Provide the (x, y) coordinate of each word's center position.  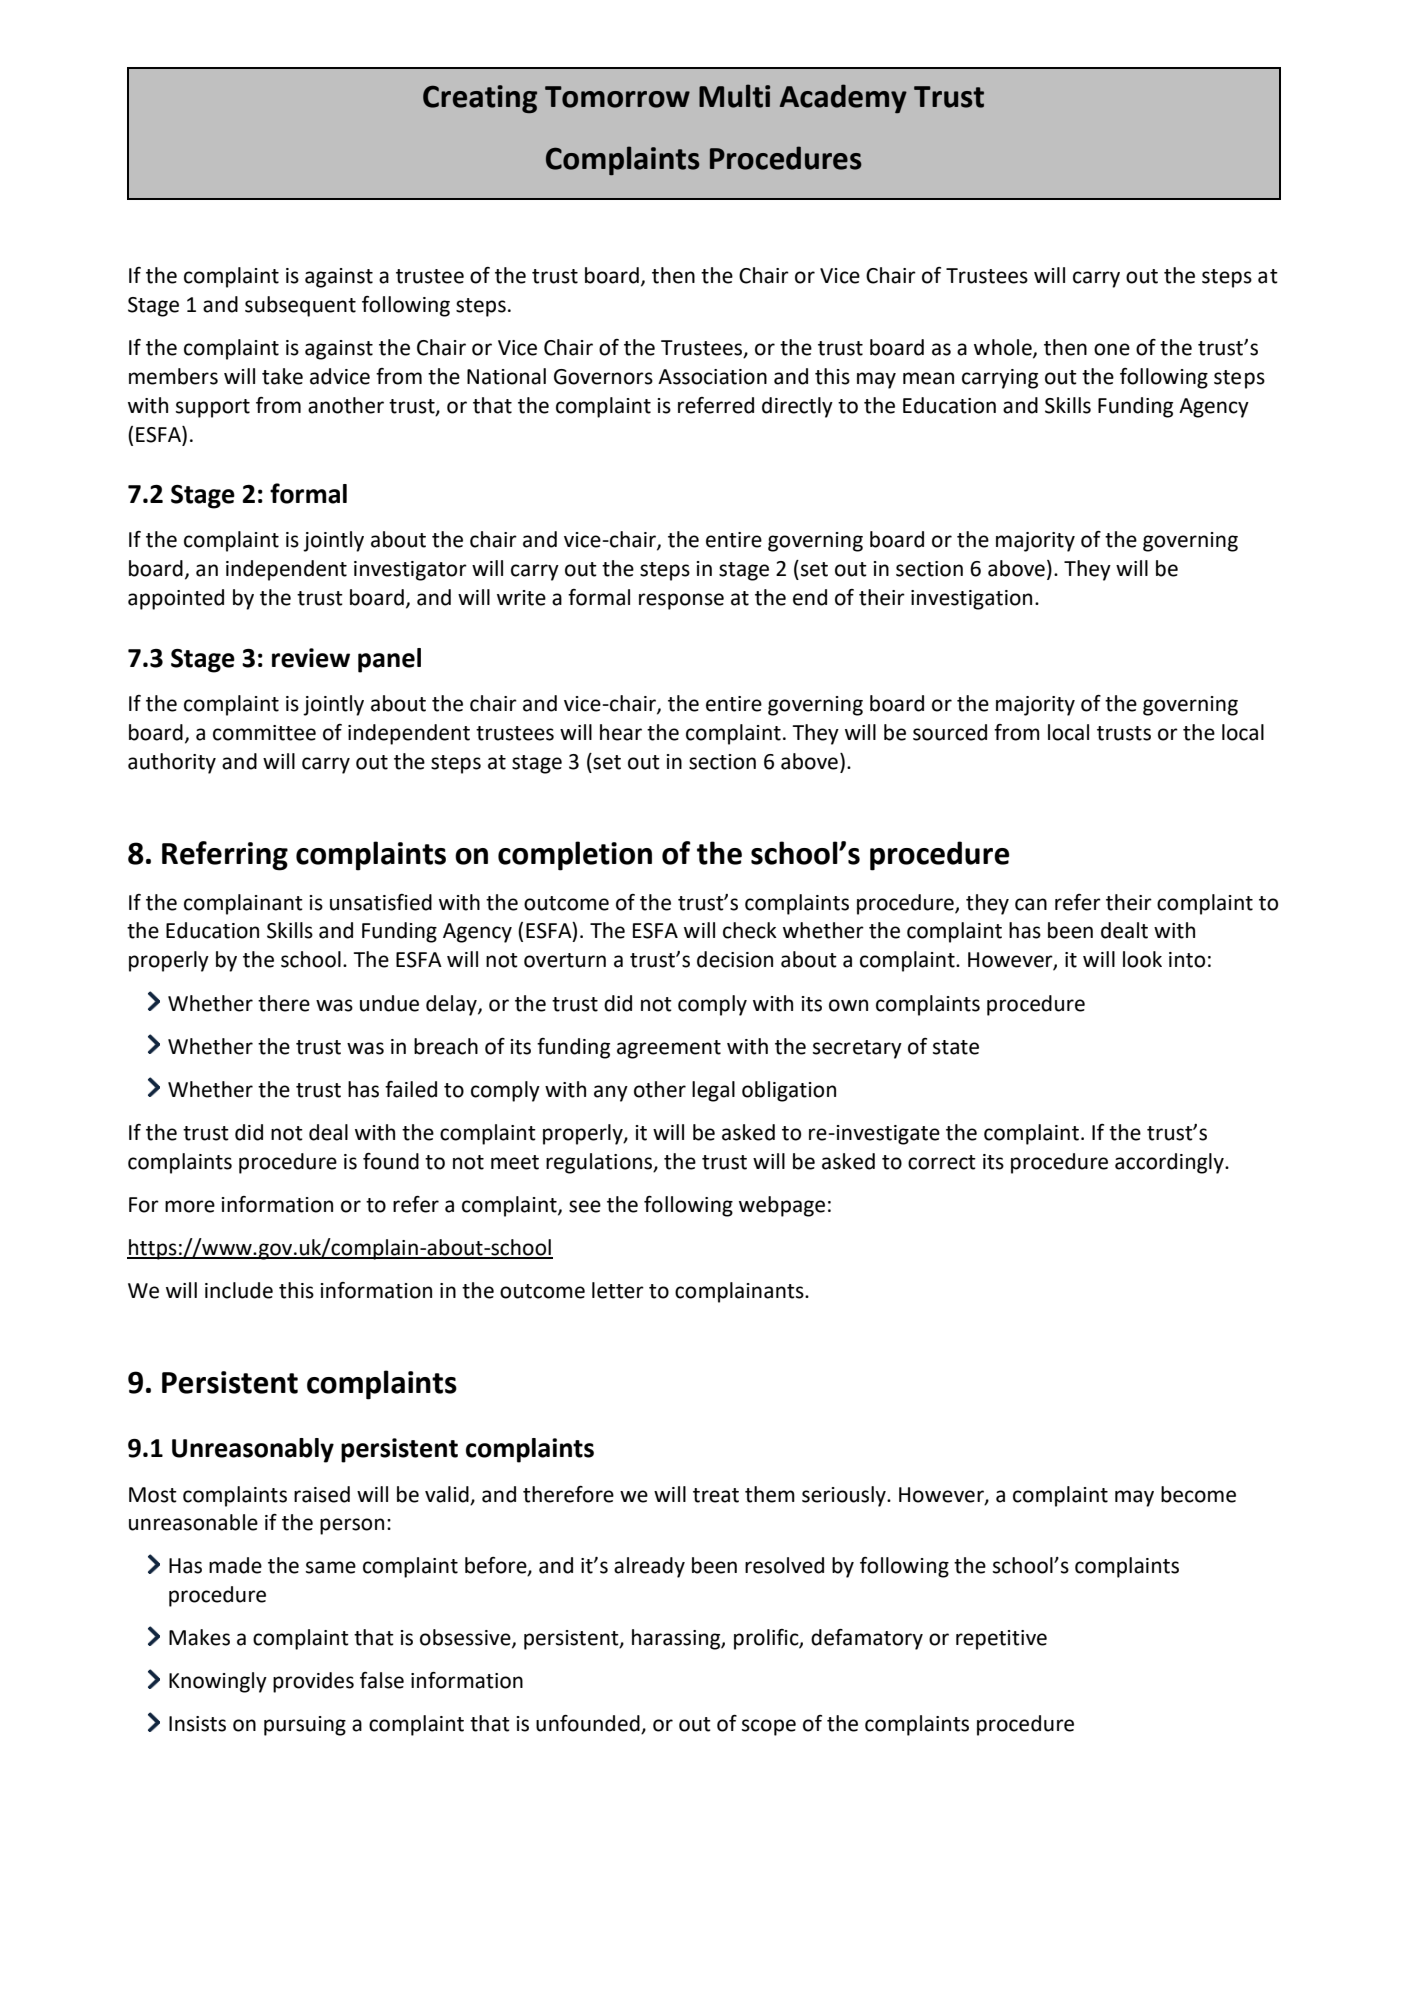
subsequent (300, 306)
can (1031, 904)
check (750, 930)
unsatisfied (381, 902)
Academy (843, 98)
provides (313, 1682)
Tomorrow (617, 97)
